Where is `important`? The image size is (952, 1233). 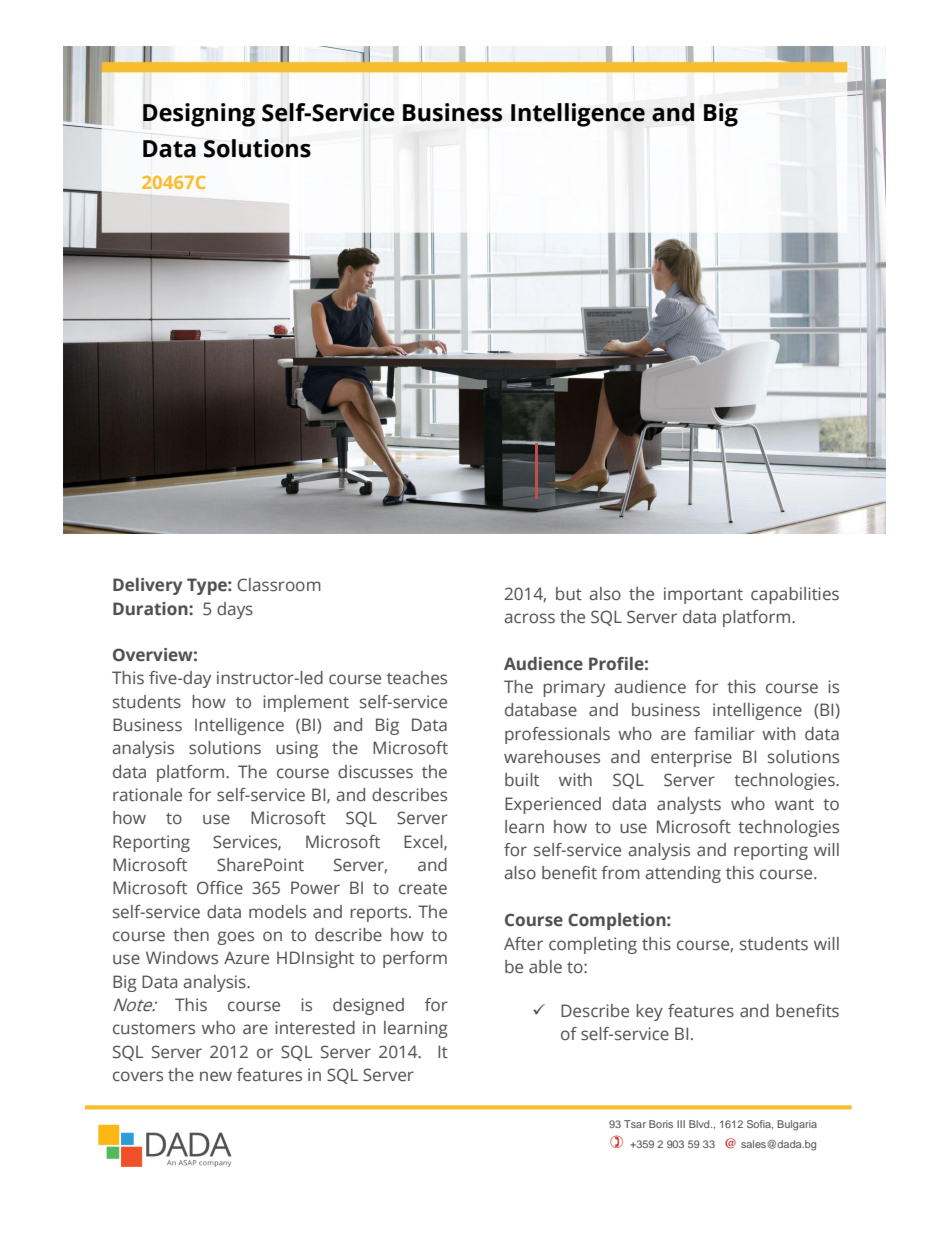 important is located at coordinates (703, 595).
